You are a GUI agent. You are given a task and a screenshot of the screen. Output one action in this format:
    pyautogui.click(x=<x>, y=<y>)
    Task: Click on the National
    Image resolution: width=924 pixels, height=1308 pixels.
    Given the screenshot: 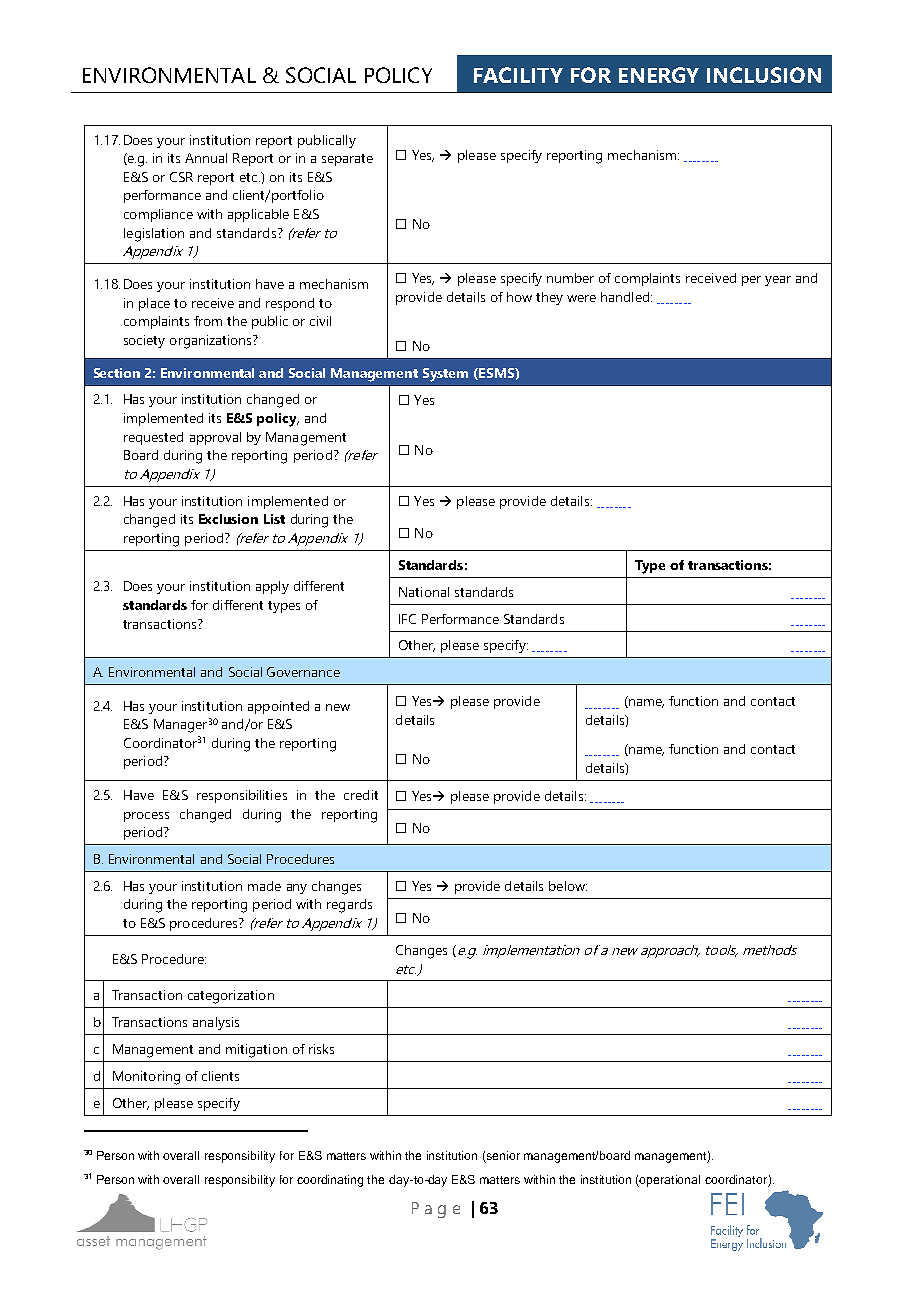 What is the action you would take?
    pyautogui.click(x=424, y=592)
